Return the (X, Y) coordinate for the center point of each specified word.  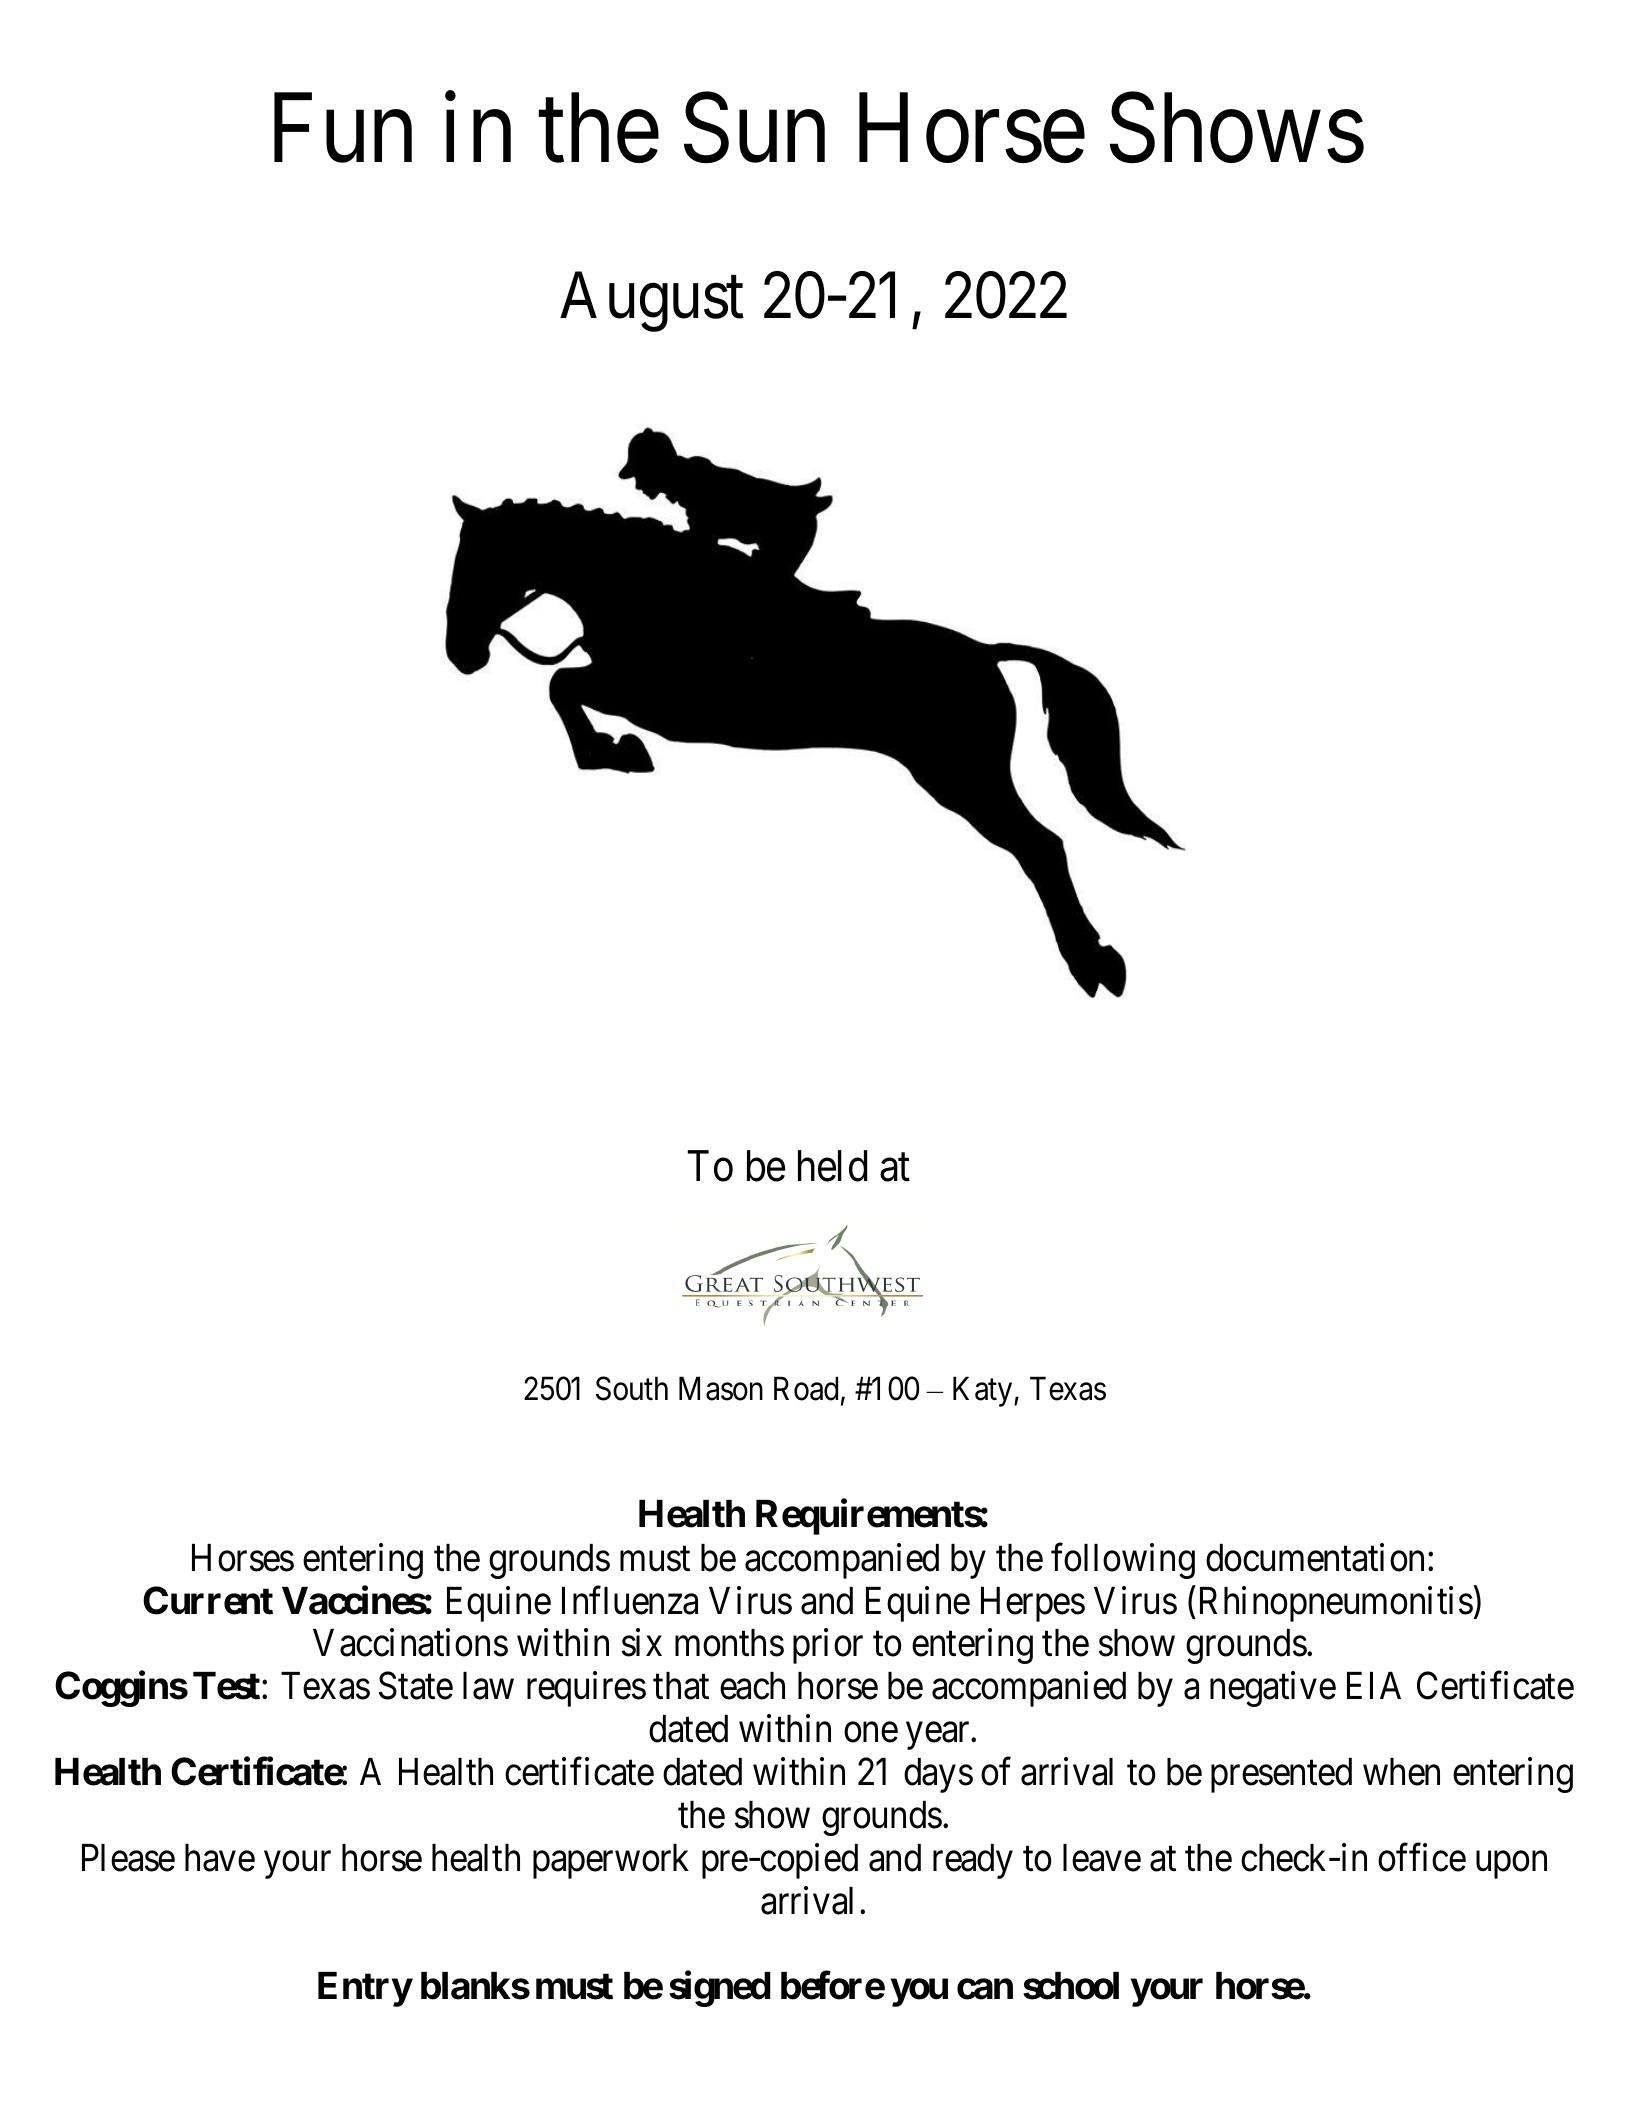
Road (806, 1388)
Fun (343, 129)
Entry (365, 1989)
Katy (984, 1392)
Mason (721, 1389)
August (652, 302)
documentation (1315, 1557)
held (832, 1166)
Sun (754, 129)
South (632, 1388)
